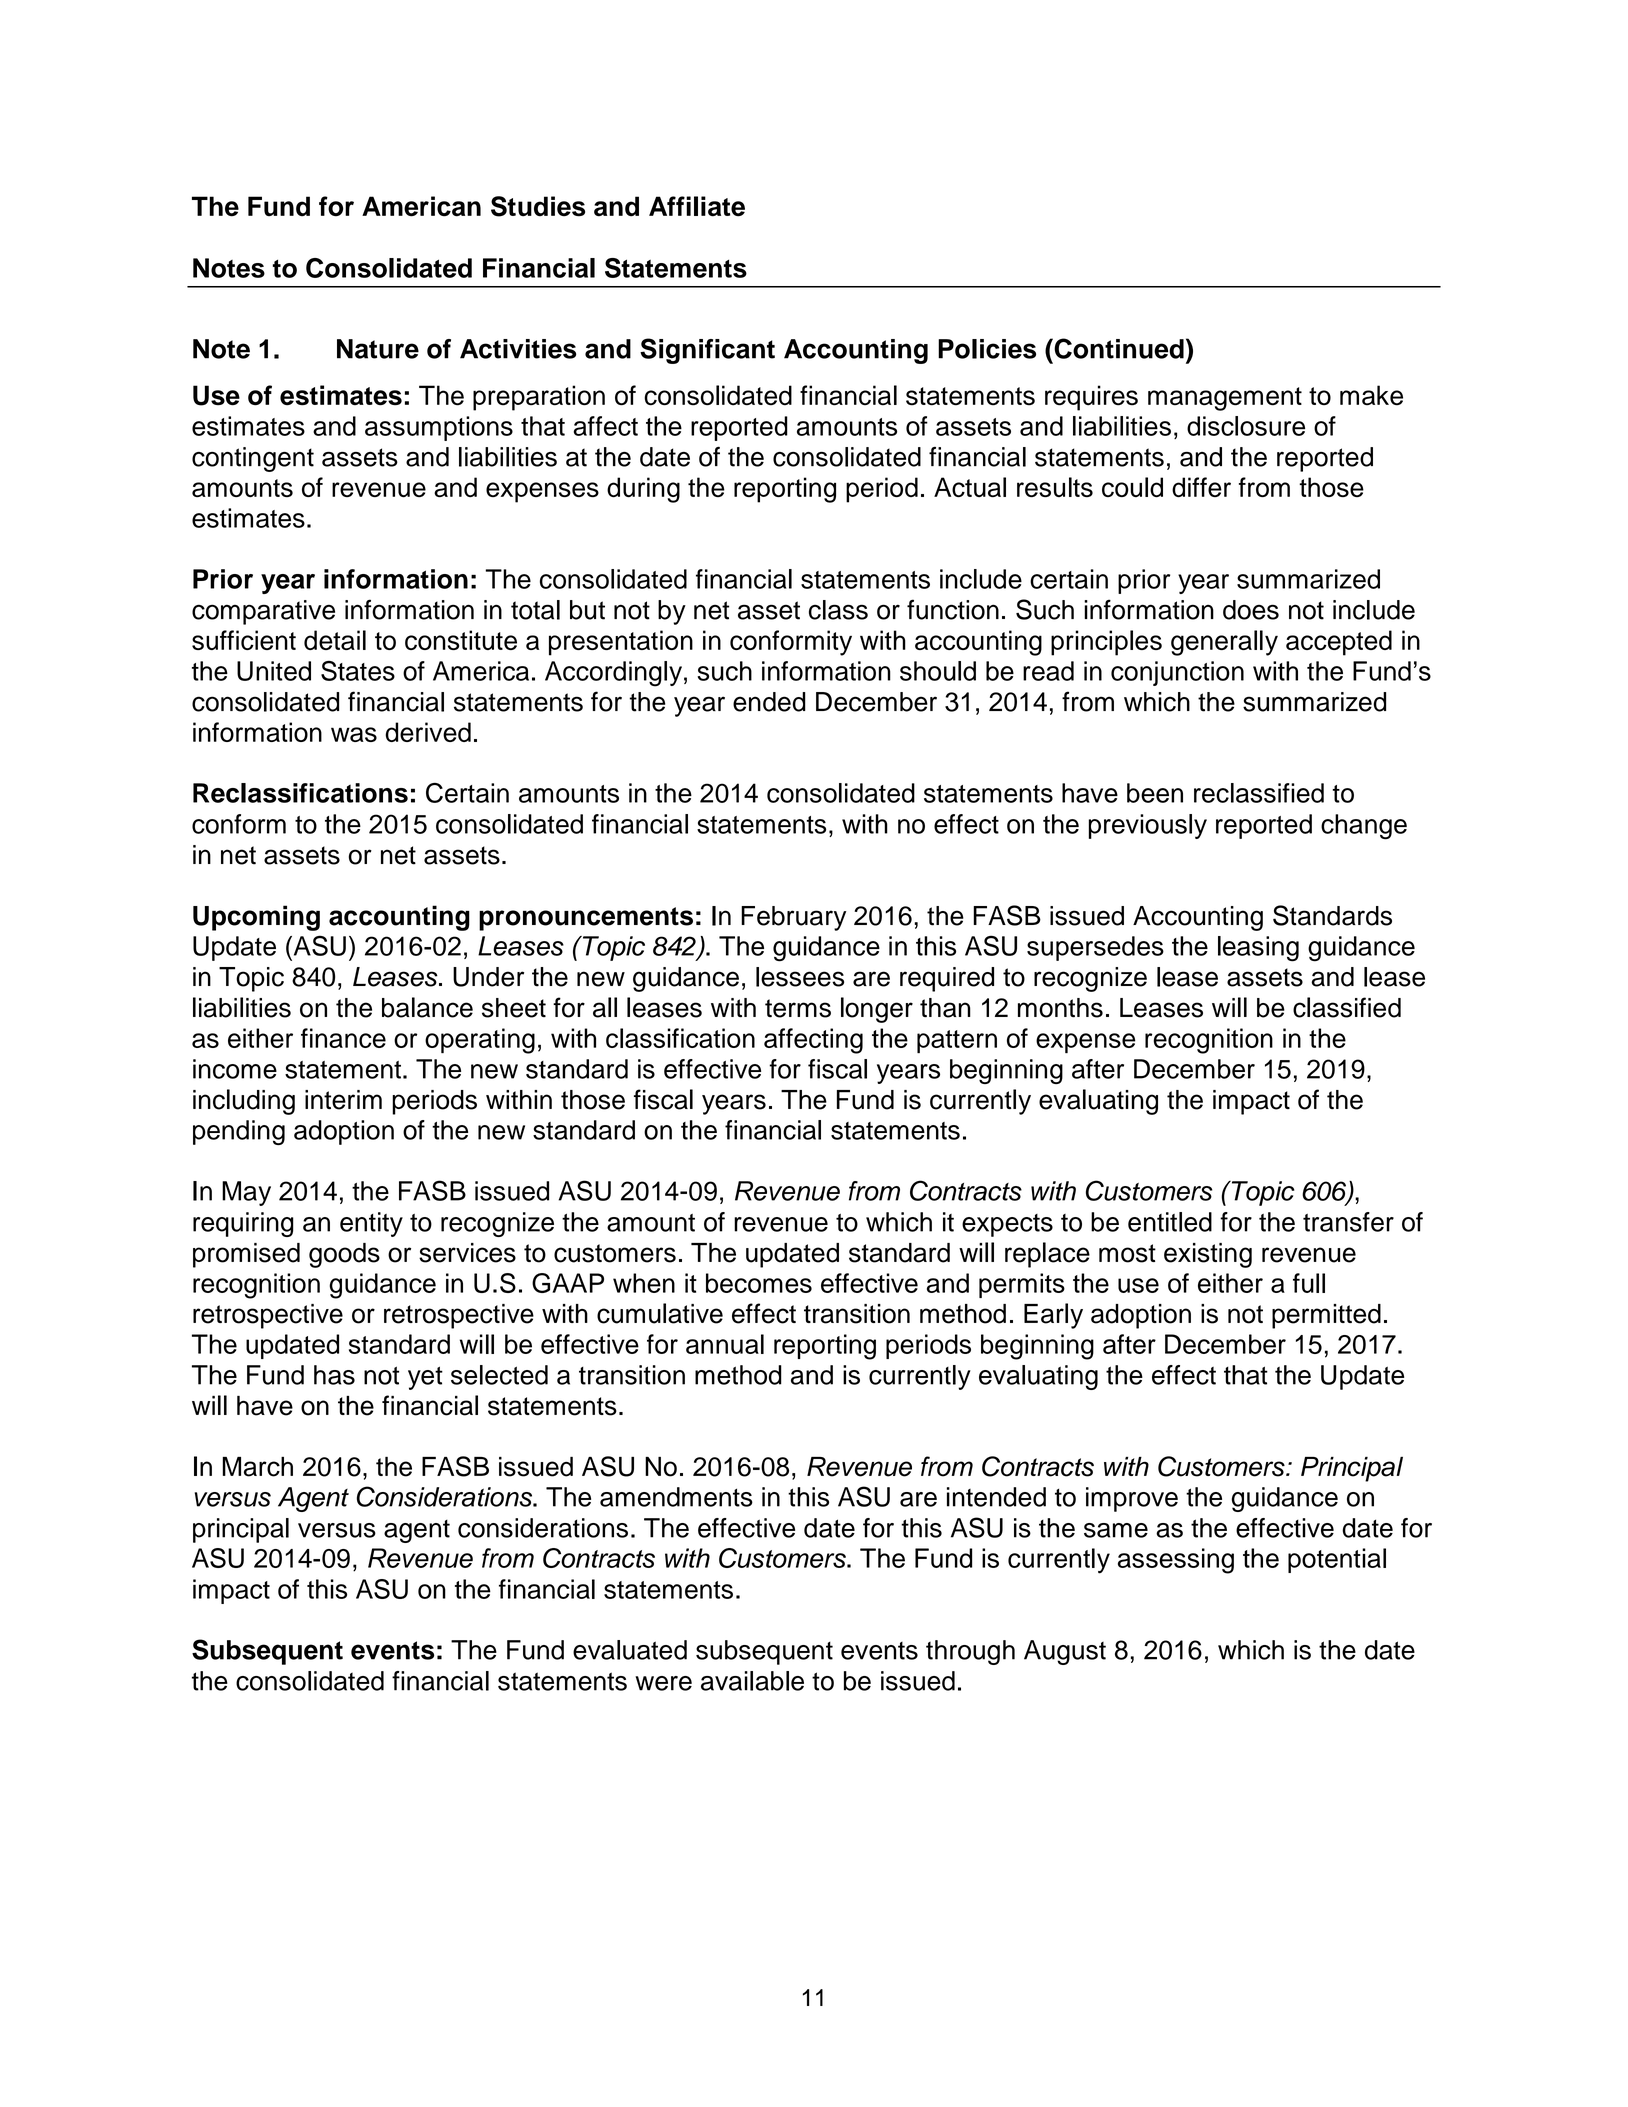  What do you see at coordinates (1208, 1255) in the screenshot?
I see `existing` at bounding box center [1208, 1255].
